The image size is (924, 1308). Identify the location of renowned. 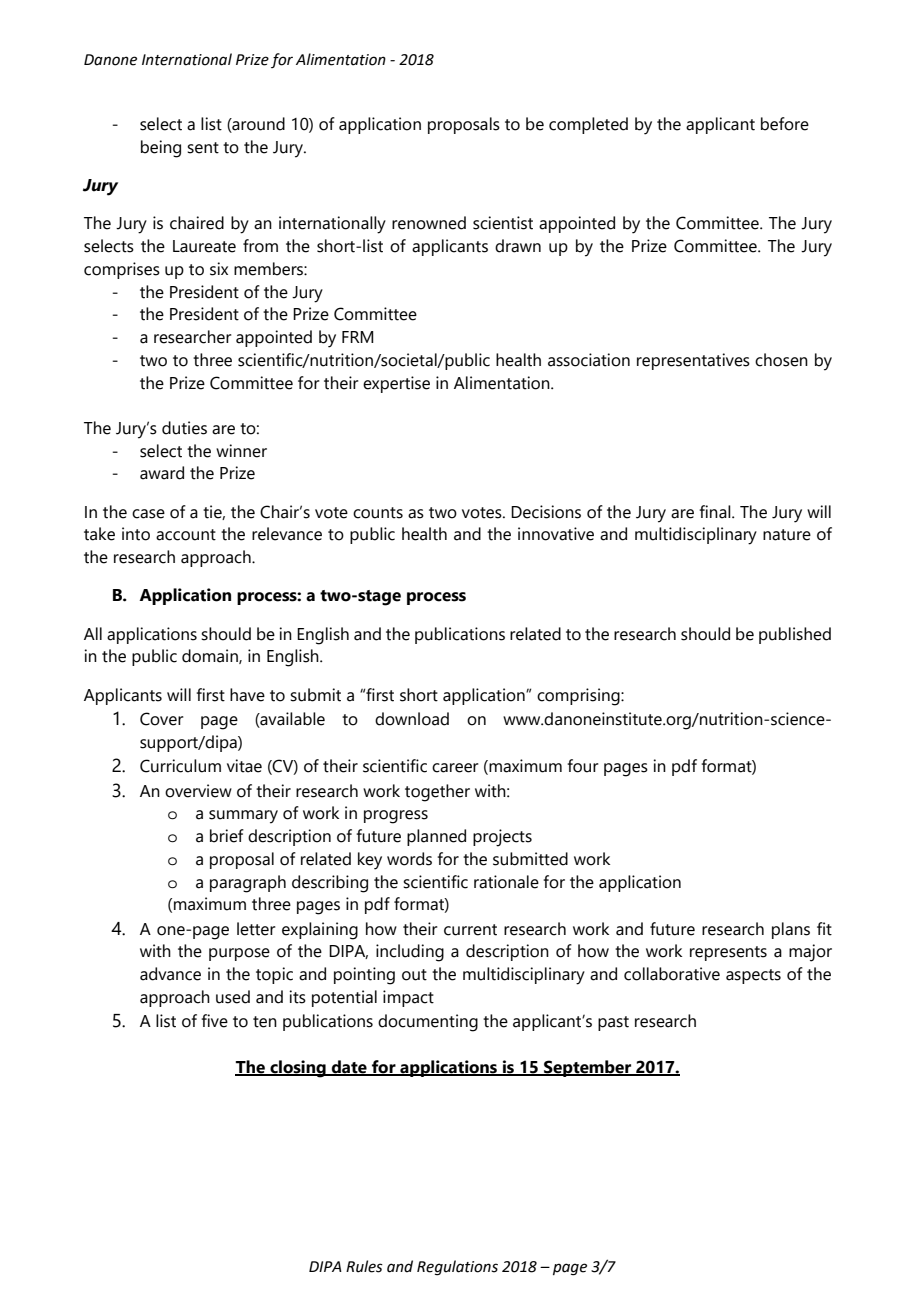
(429, 223).
